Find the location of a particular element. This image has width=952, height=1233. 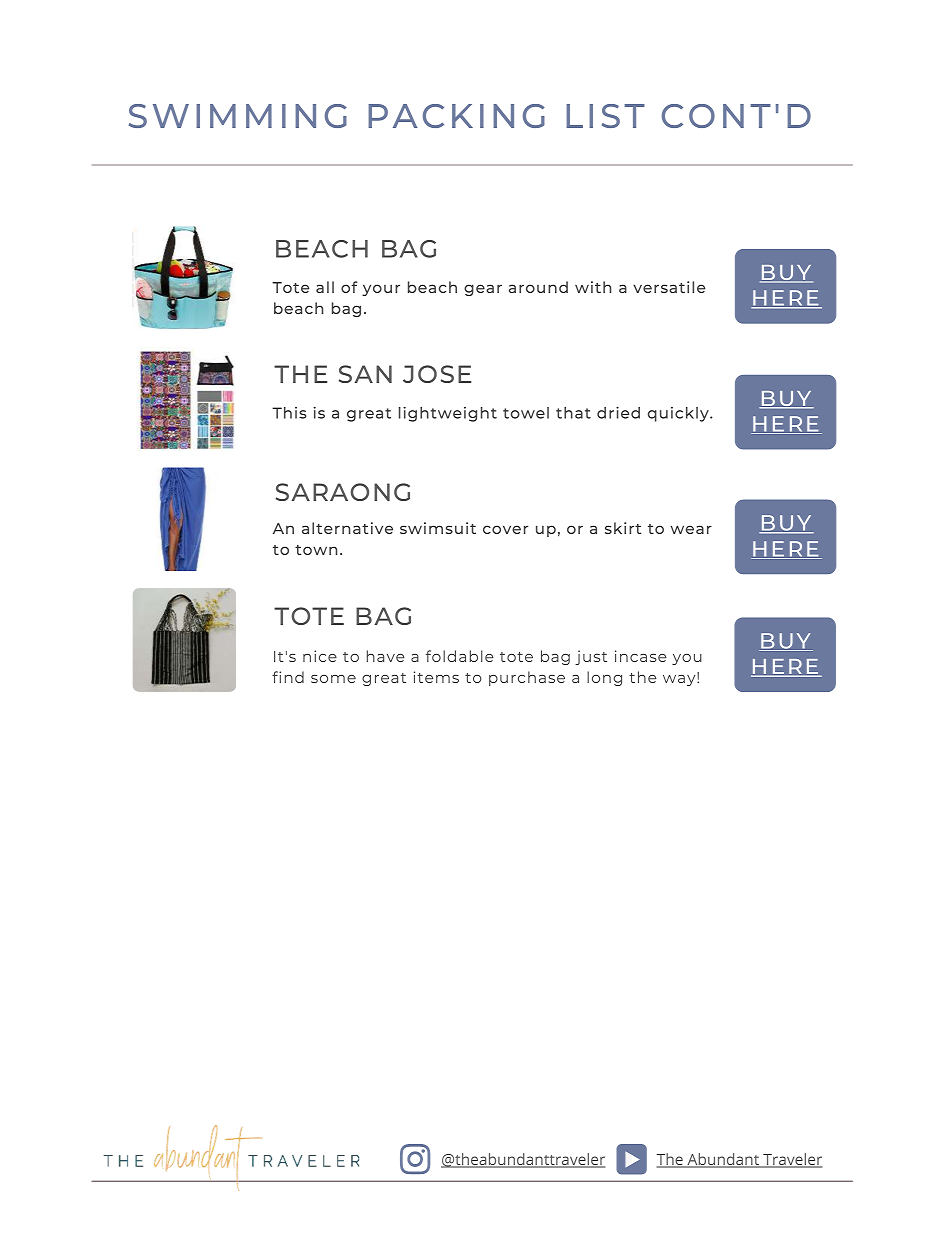

long is located at coordinates (604, 678).
